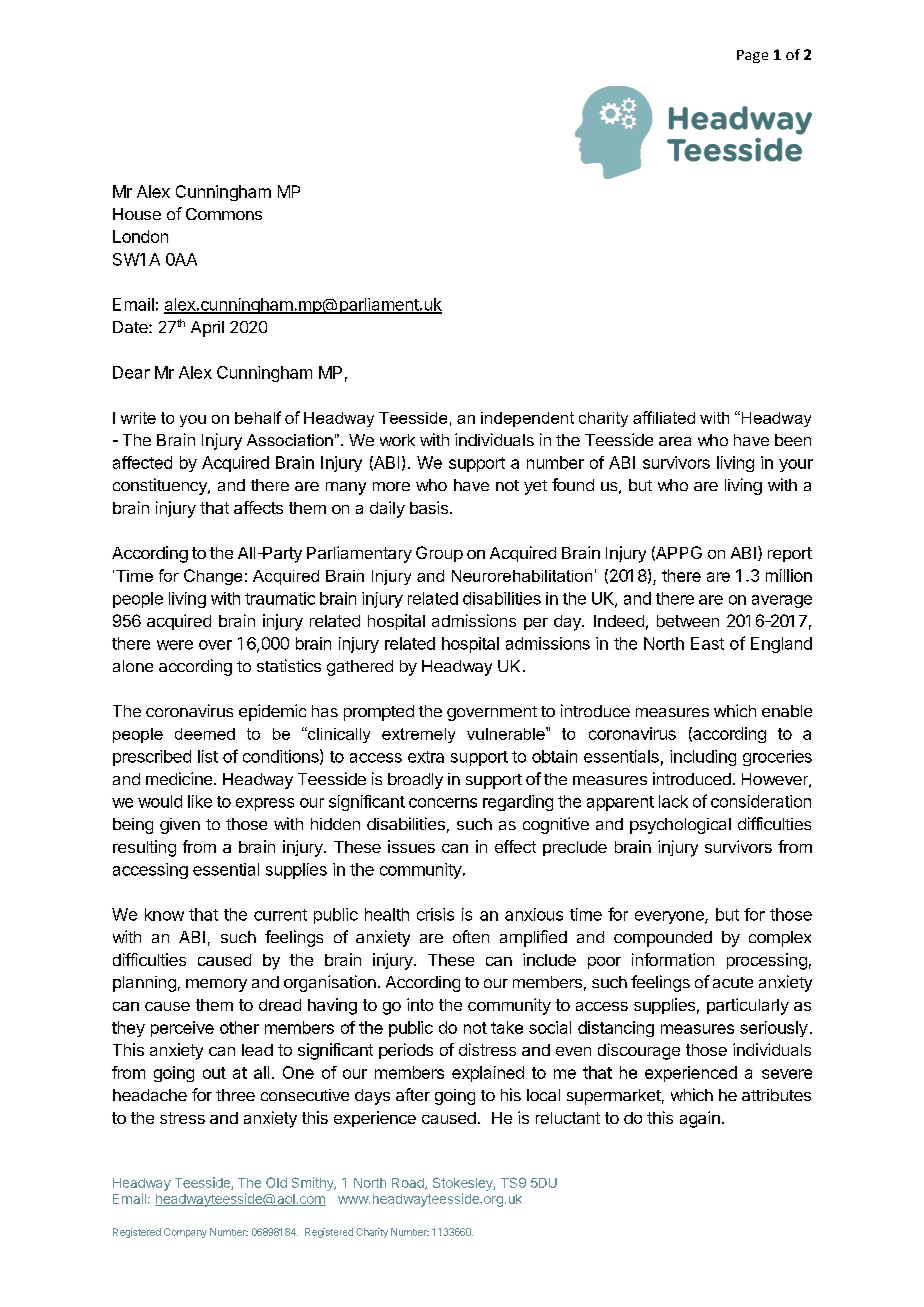  I want to click on after, so click(413, 1094).
